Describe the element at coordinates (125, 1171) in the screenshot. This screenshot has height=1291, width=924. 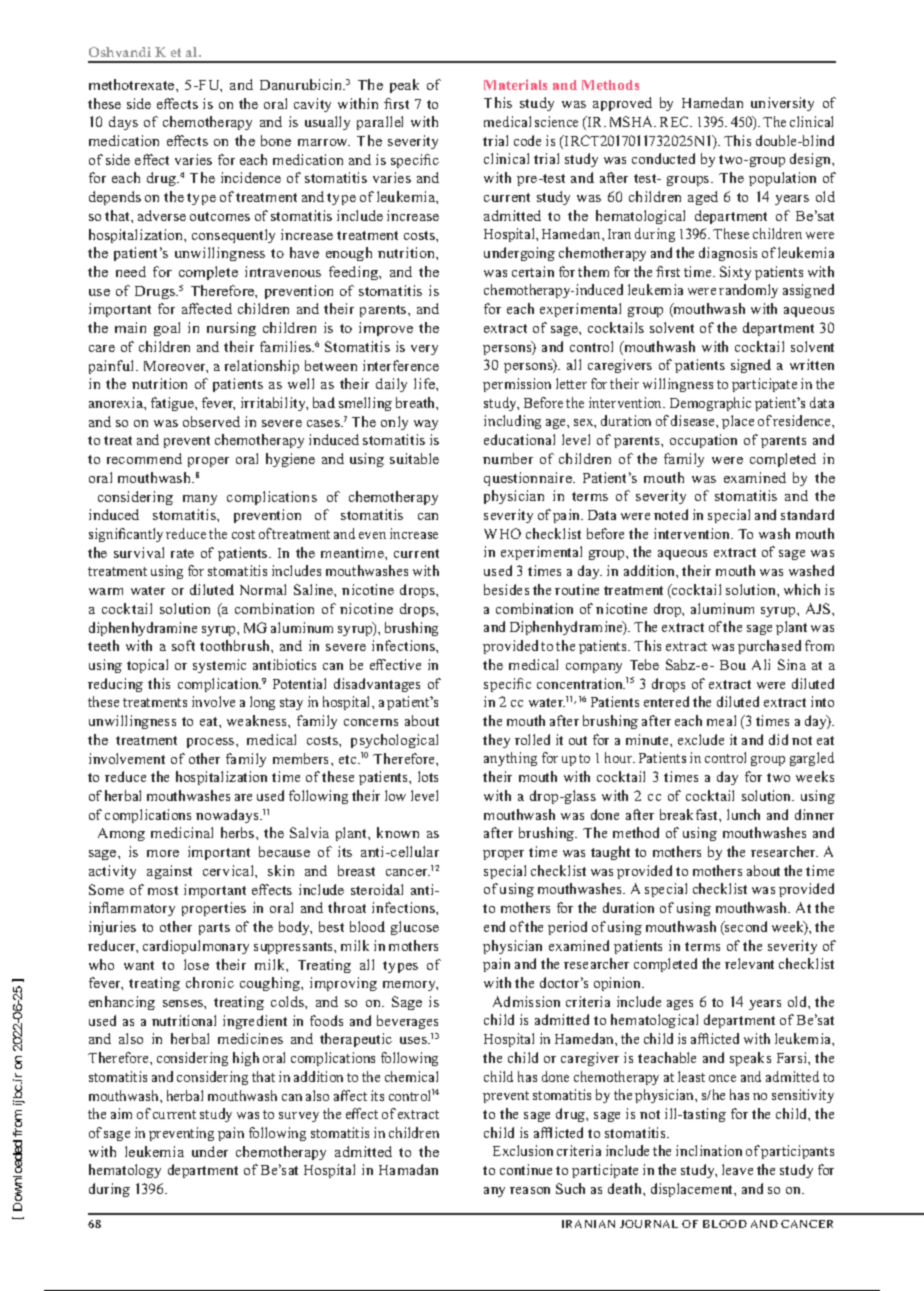
I see `hematology` at that location.
